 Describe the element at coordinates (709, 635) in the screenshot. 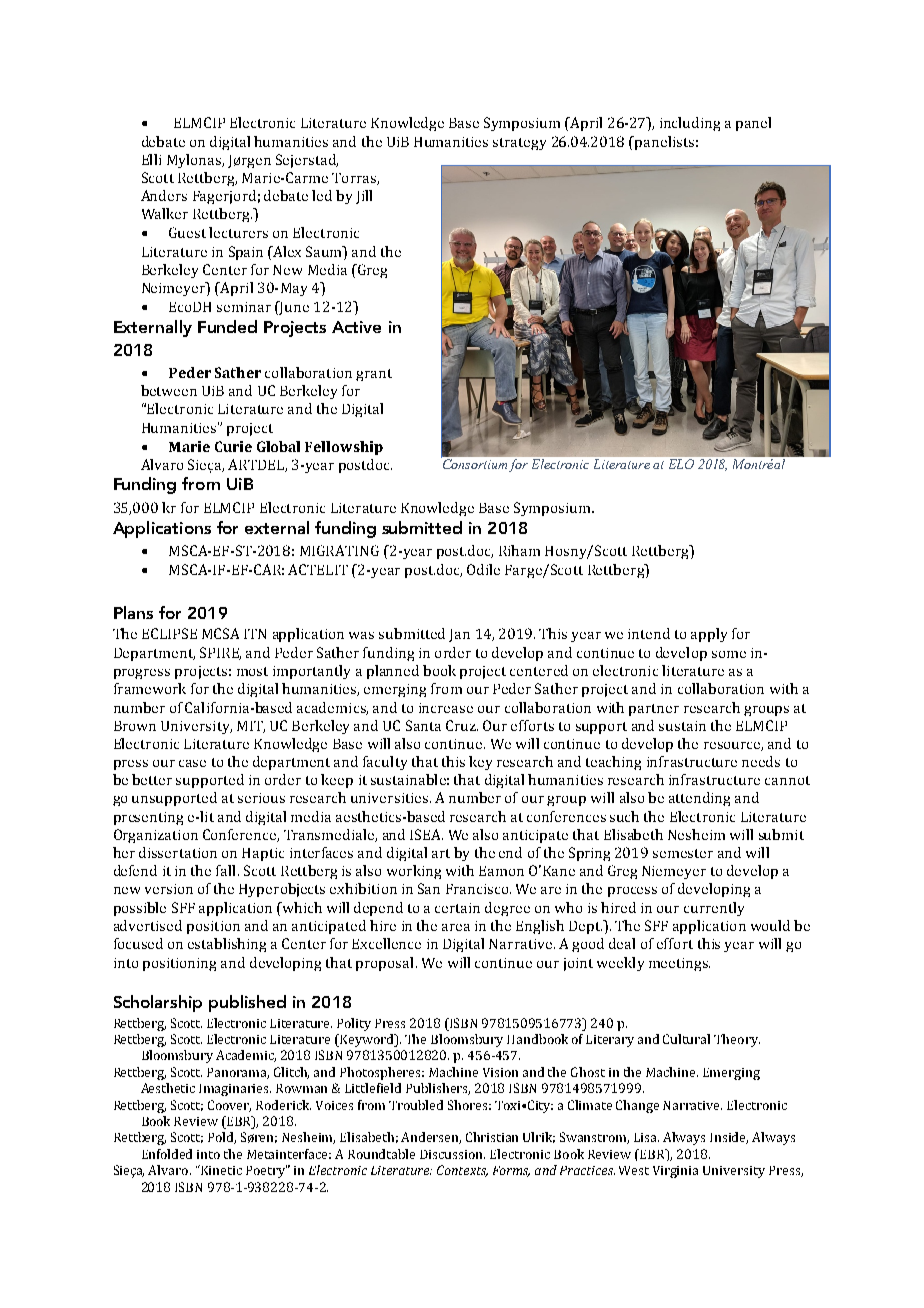

I see `apply` at that location.
